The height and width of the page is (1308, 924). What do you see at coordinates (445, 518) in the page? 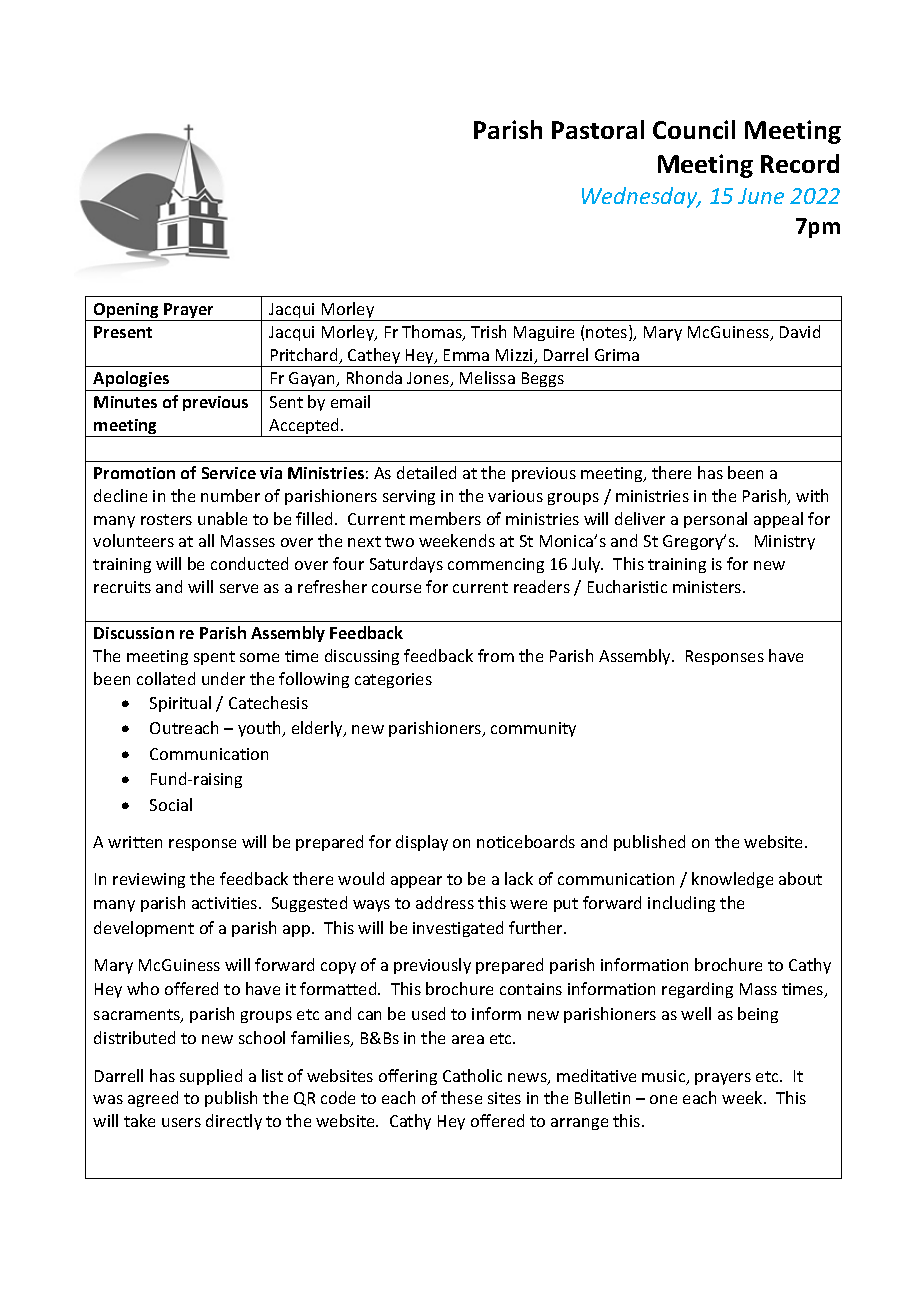
I see `members` at bounding box center [445, 518].
